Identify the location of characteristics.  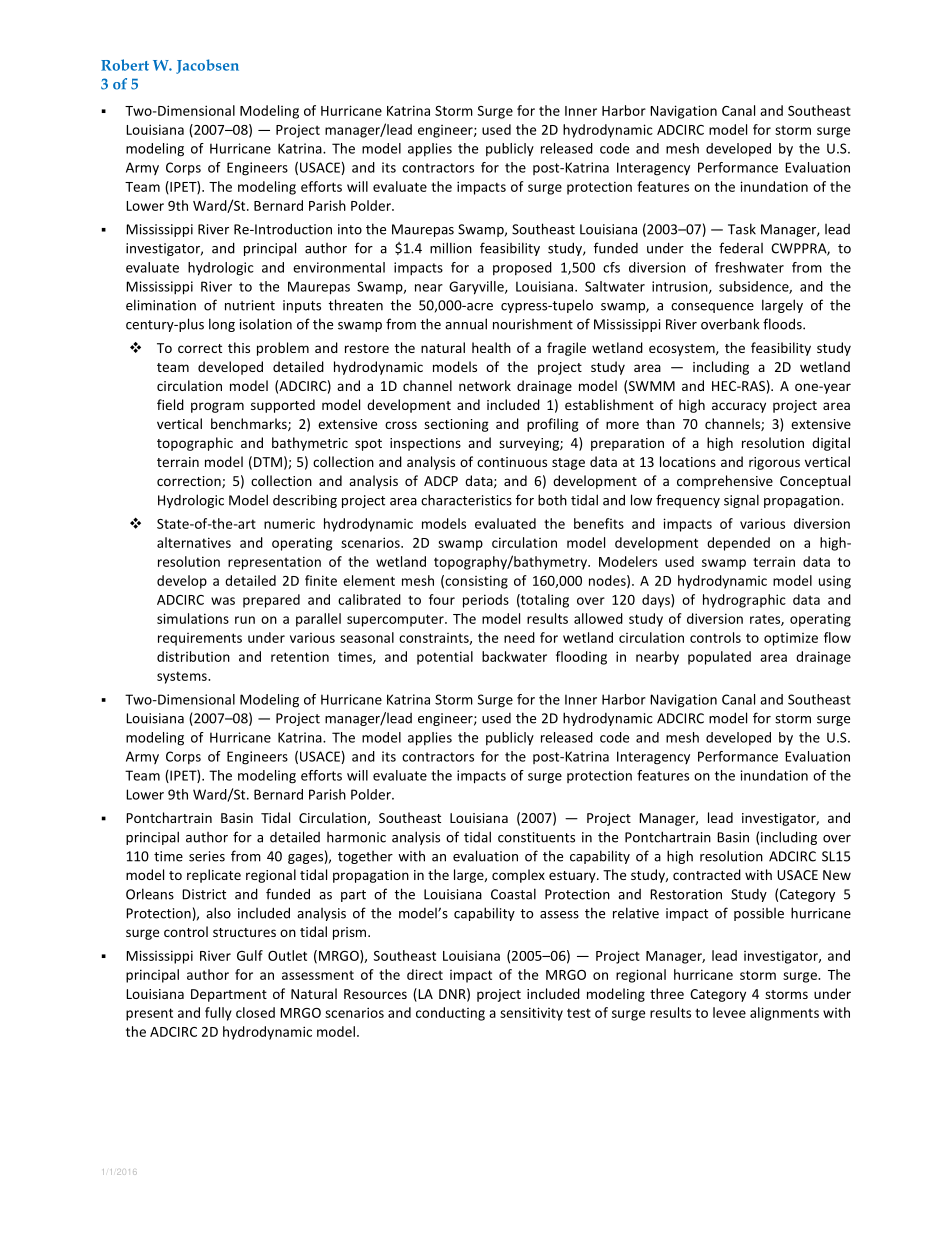
(466, 500).
